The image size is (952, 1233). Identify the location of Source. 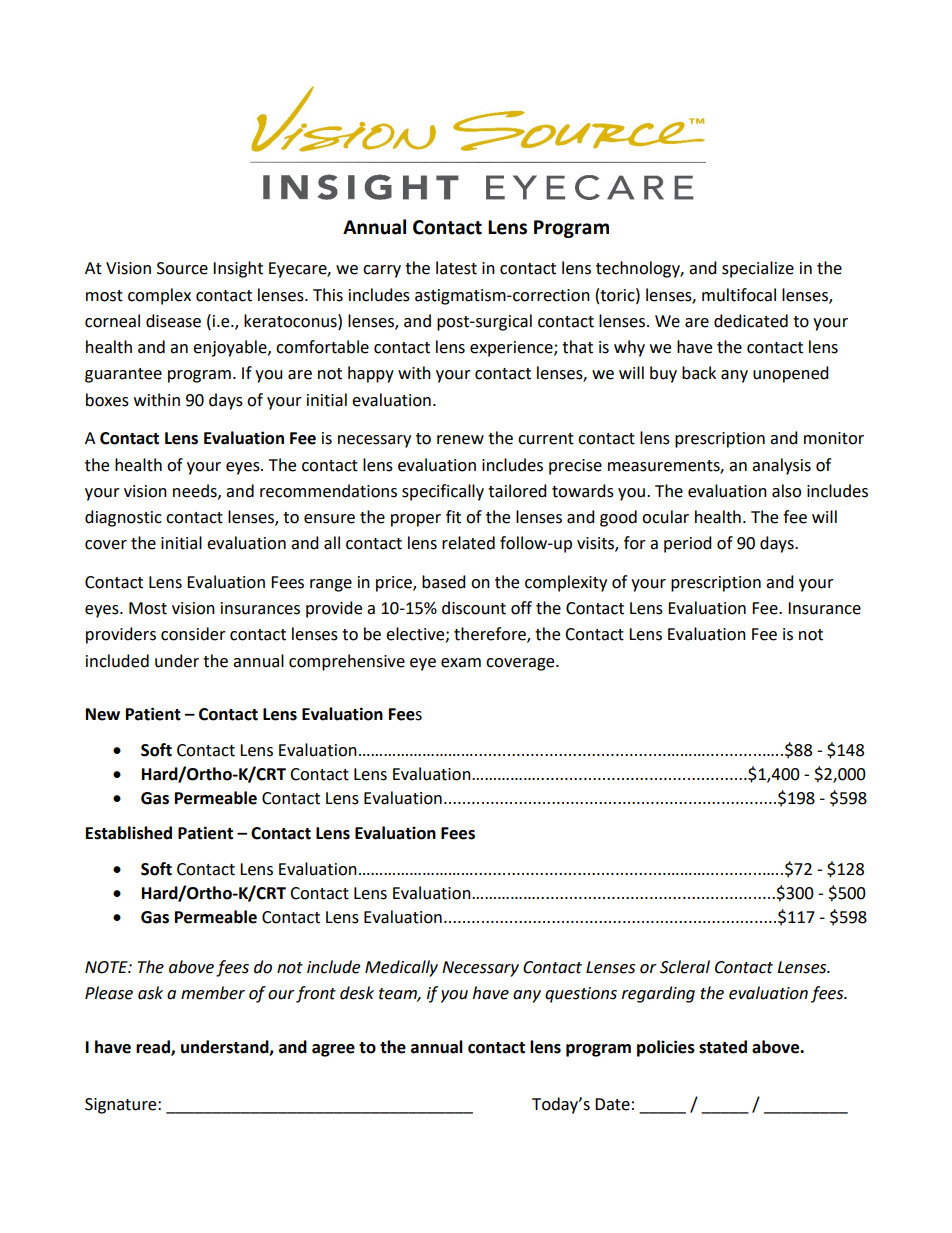
(182, 268).
